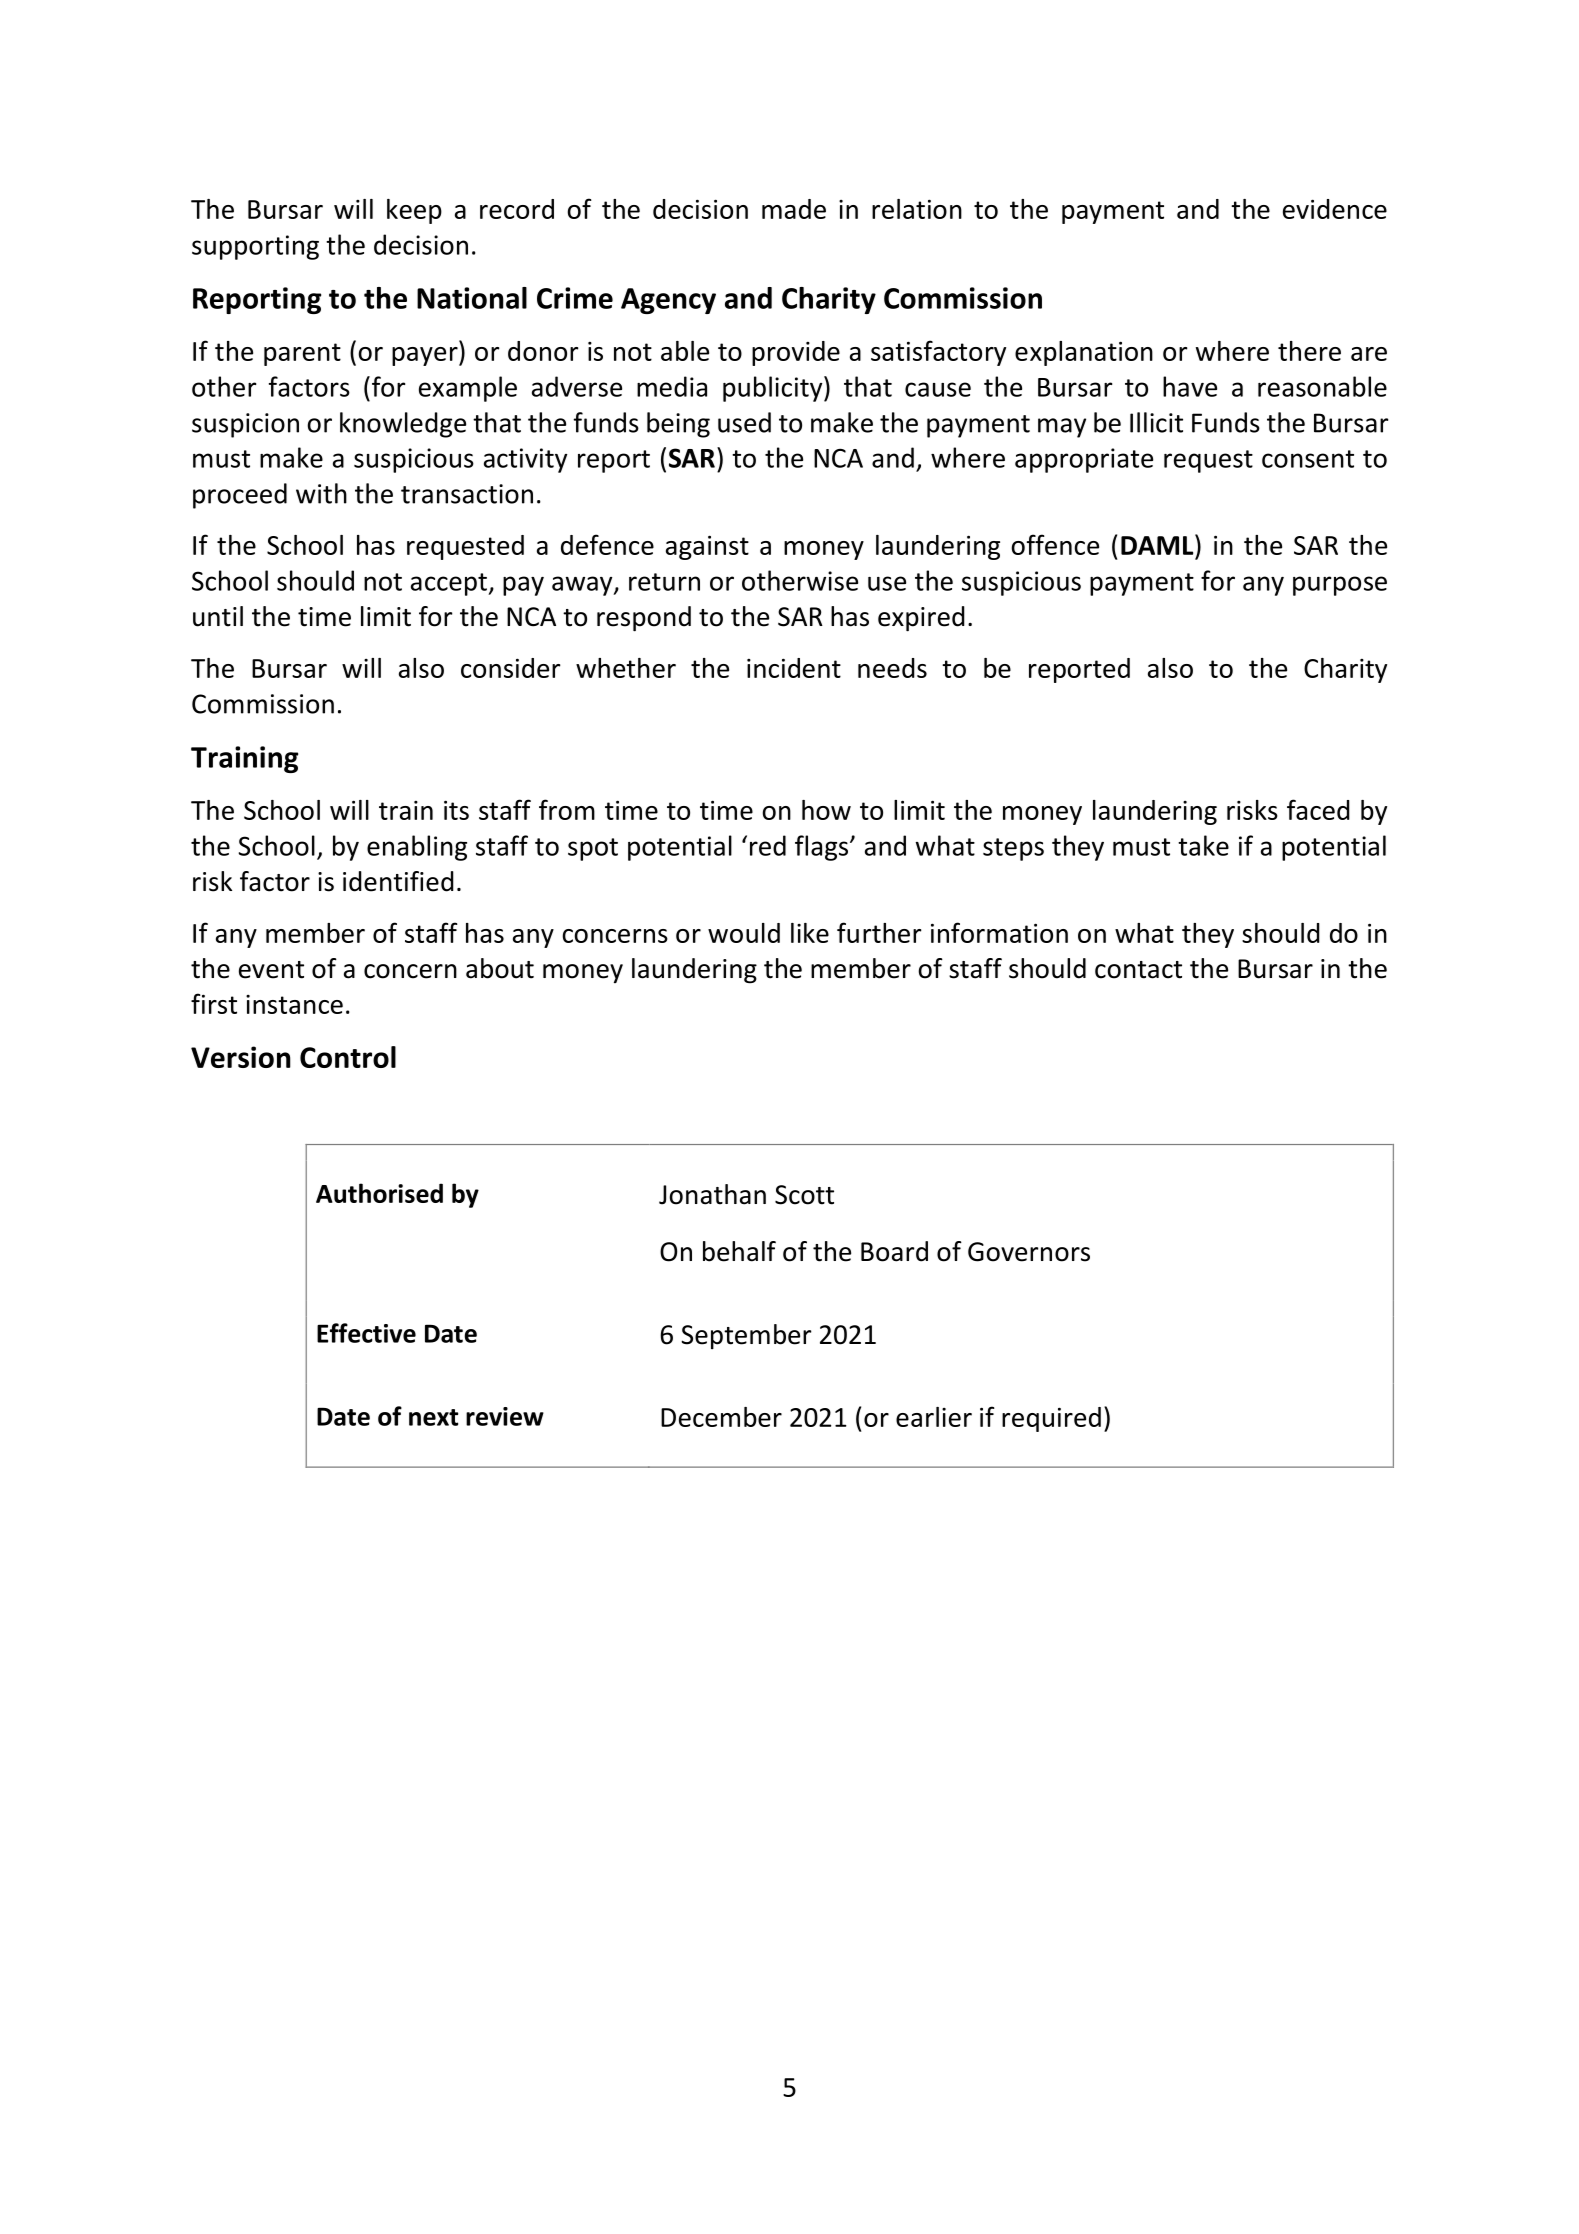  What do you see at coordinates (1138, 970) in the screenshot?
I see `contact` at bounding box center [1138, 970].
